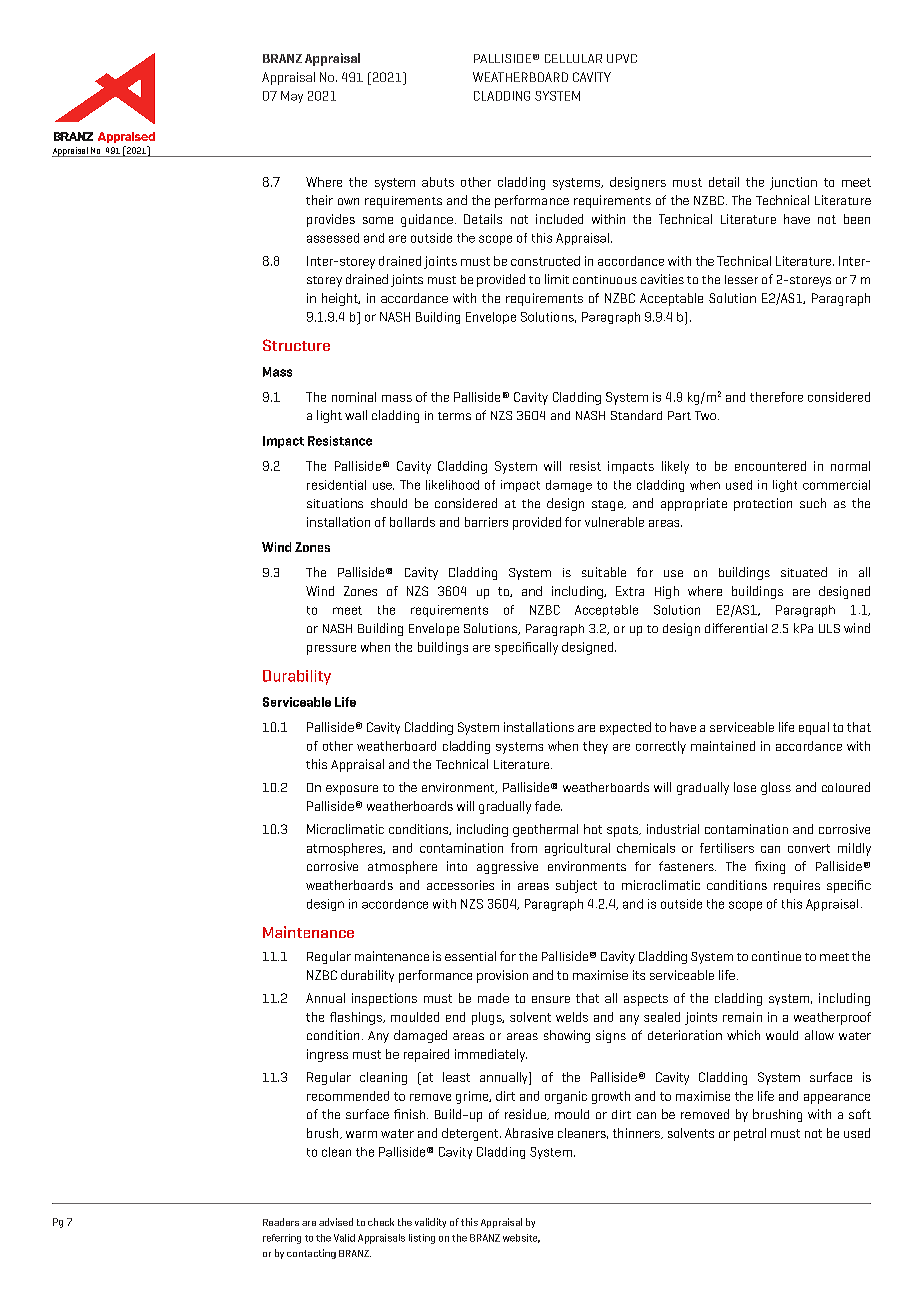 Image resolution: width=924 pixels, height=1308 pixels. I want to click on pressure, so click(331, 650).
